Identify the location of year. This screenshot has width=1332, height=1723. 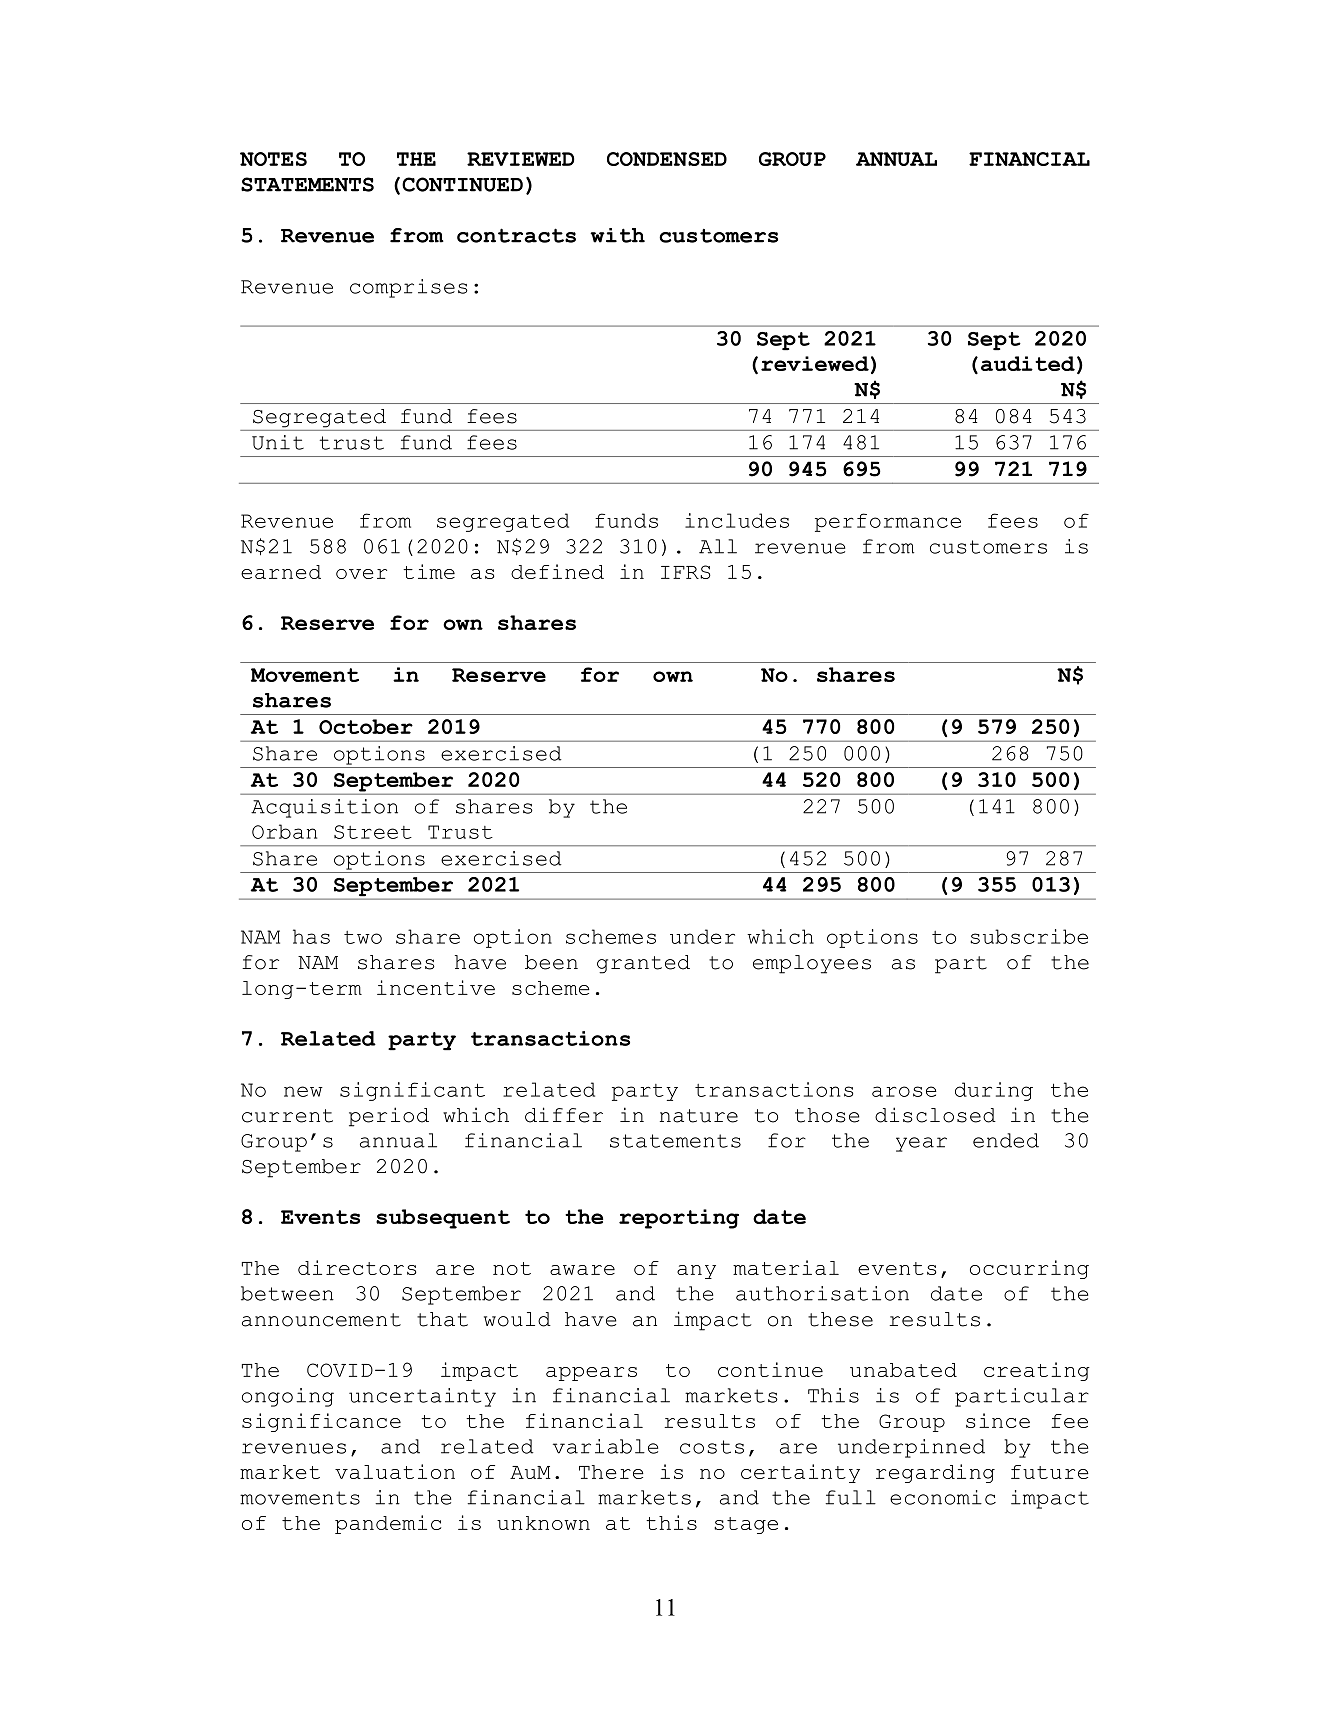
(921, 1144).
